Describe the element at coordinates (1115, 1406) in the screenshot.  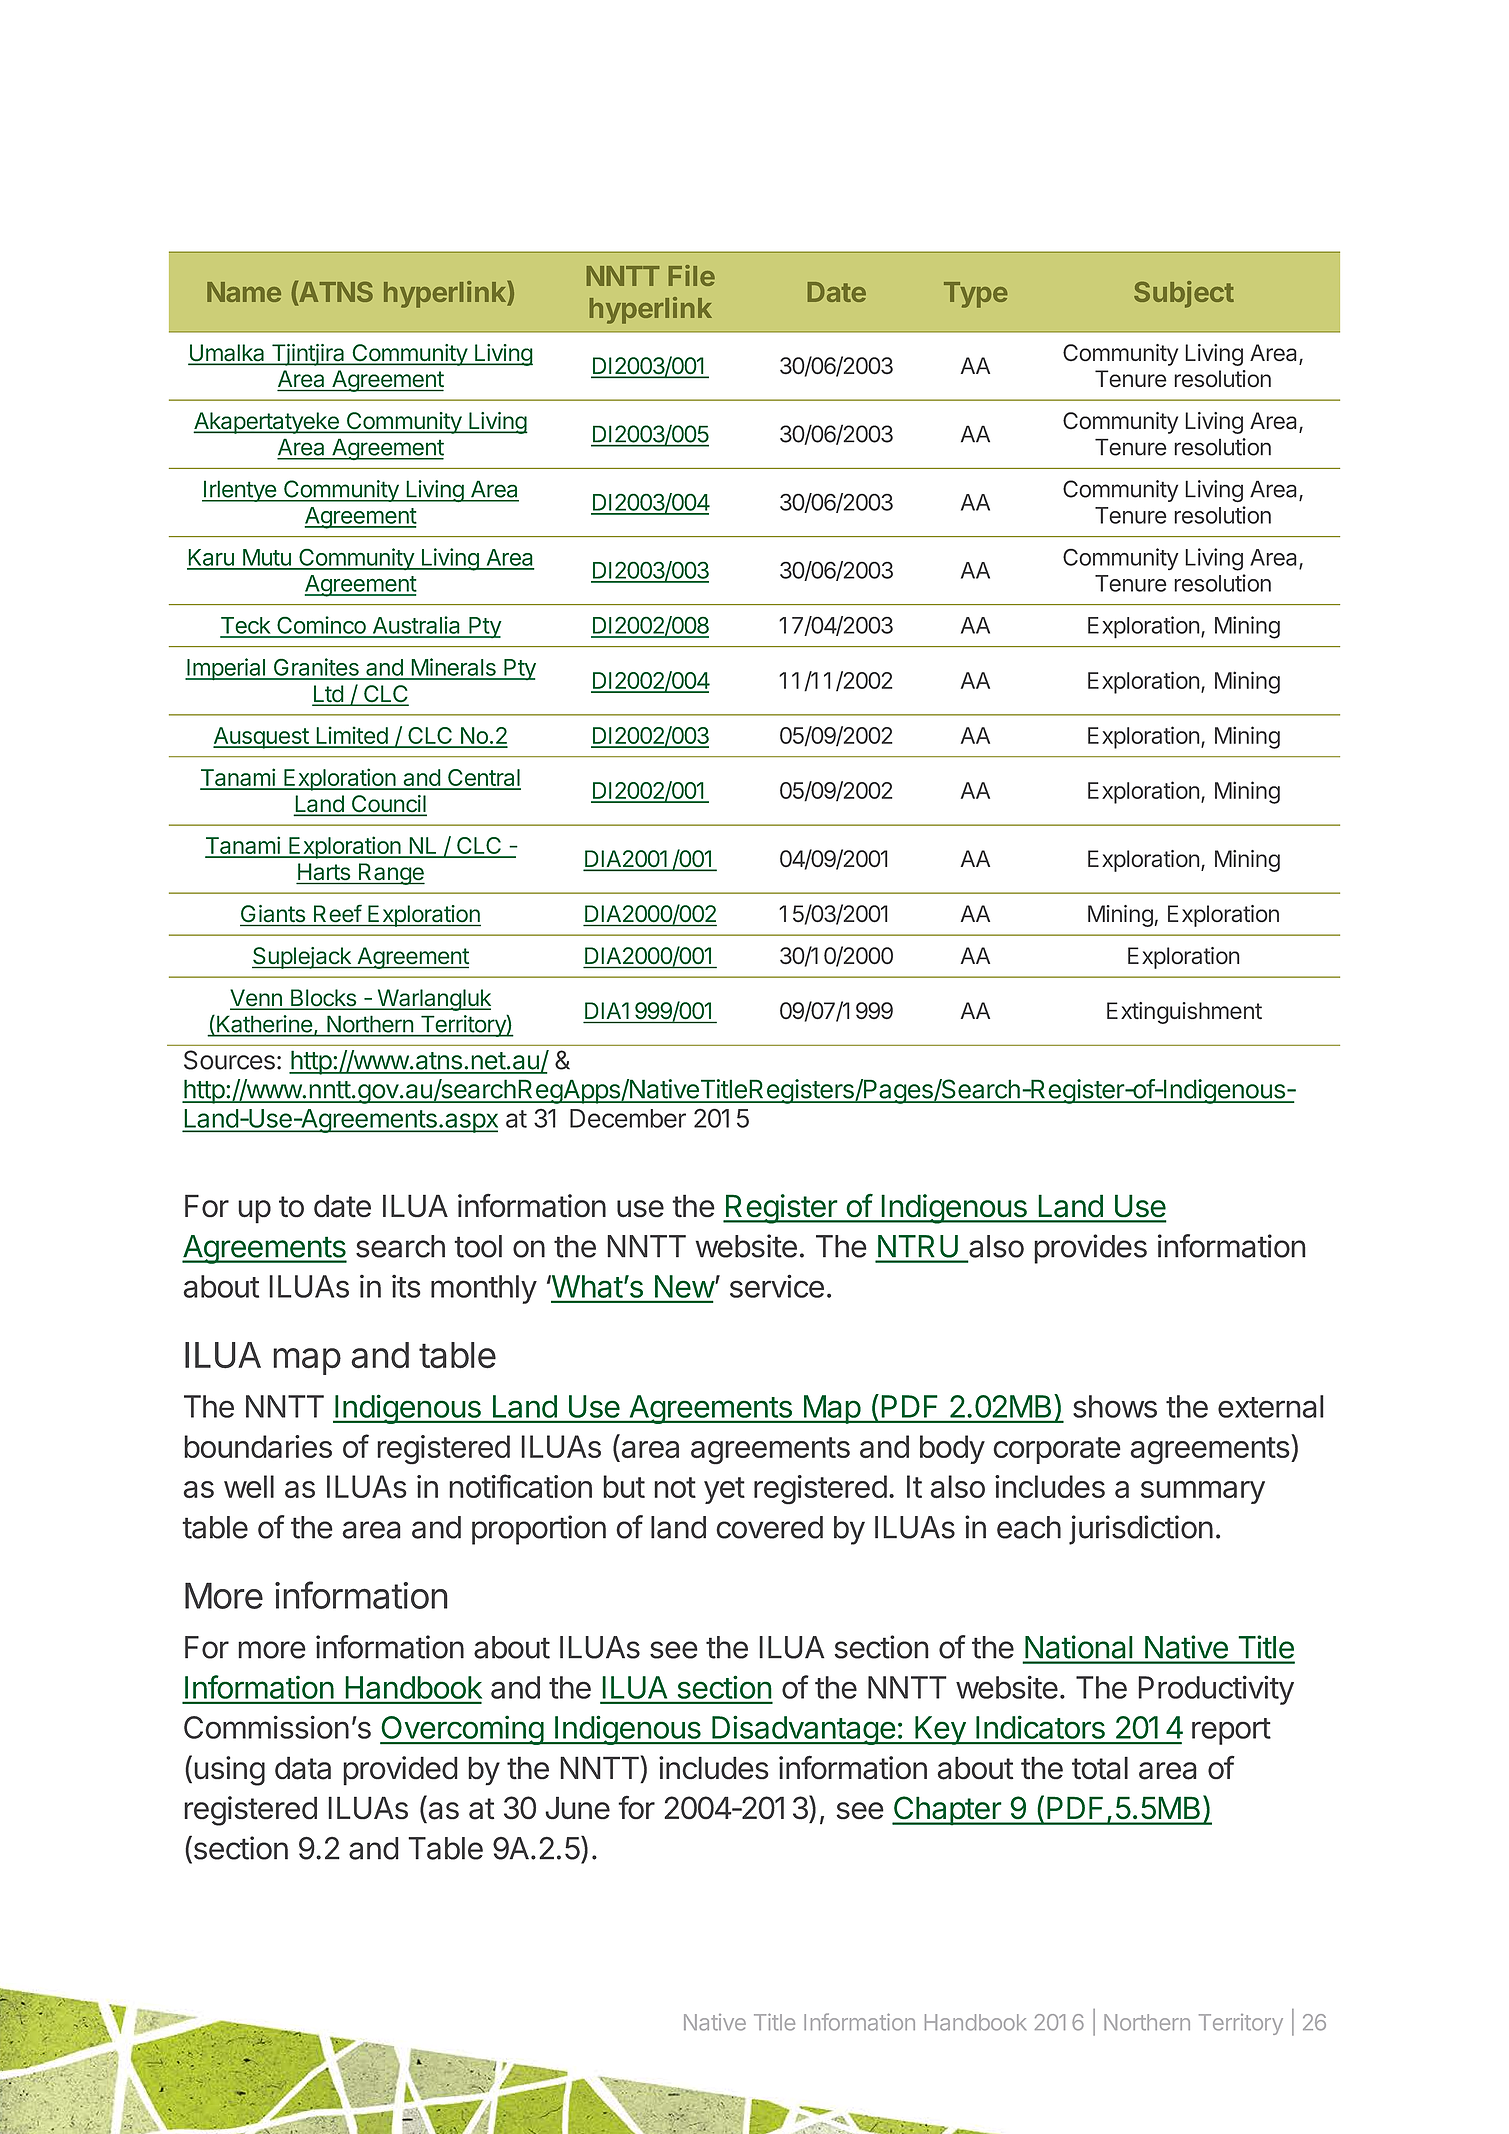
I see `shows` at that location.
